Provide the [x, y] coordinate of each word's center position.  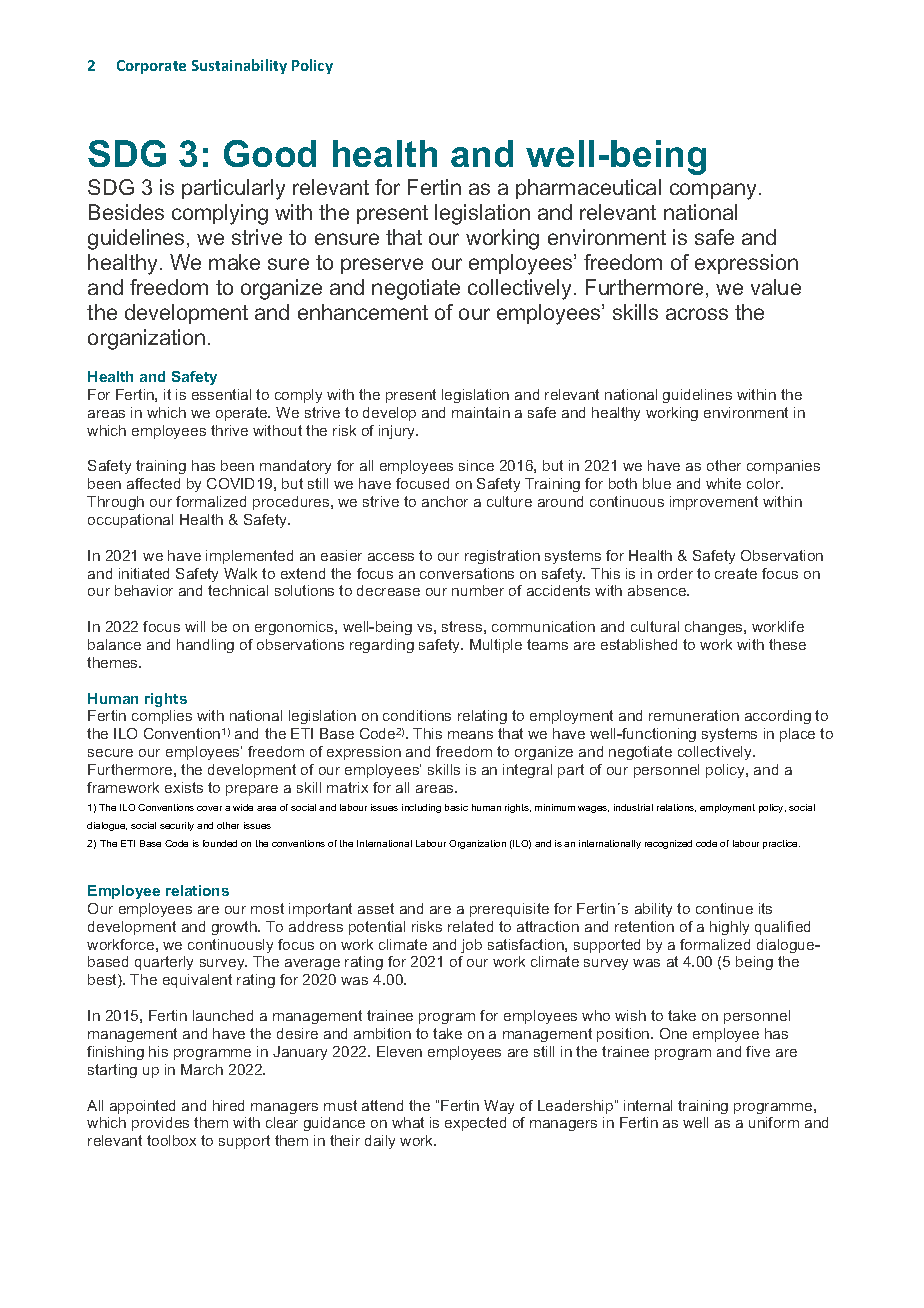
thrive [229, 430]
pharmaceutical [588, 189]
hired [228, 1105]
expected [475, 1124]
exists [184, 787]
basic [456, 807]
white [723, 483]
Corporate [151, 67]
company [713, 191]
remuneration [694, 715]
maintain [481, 412]
